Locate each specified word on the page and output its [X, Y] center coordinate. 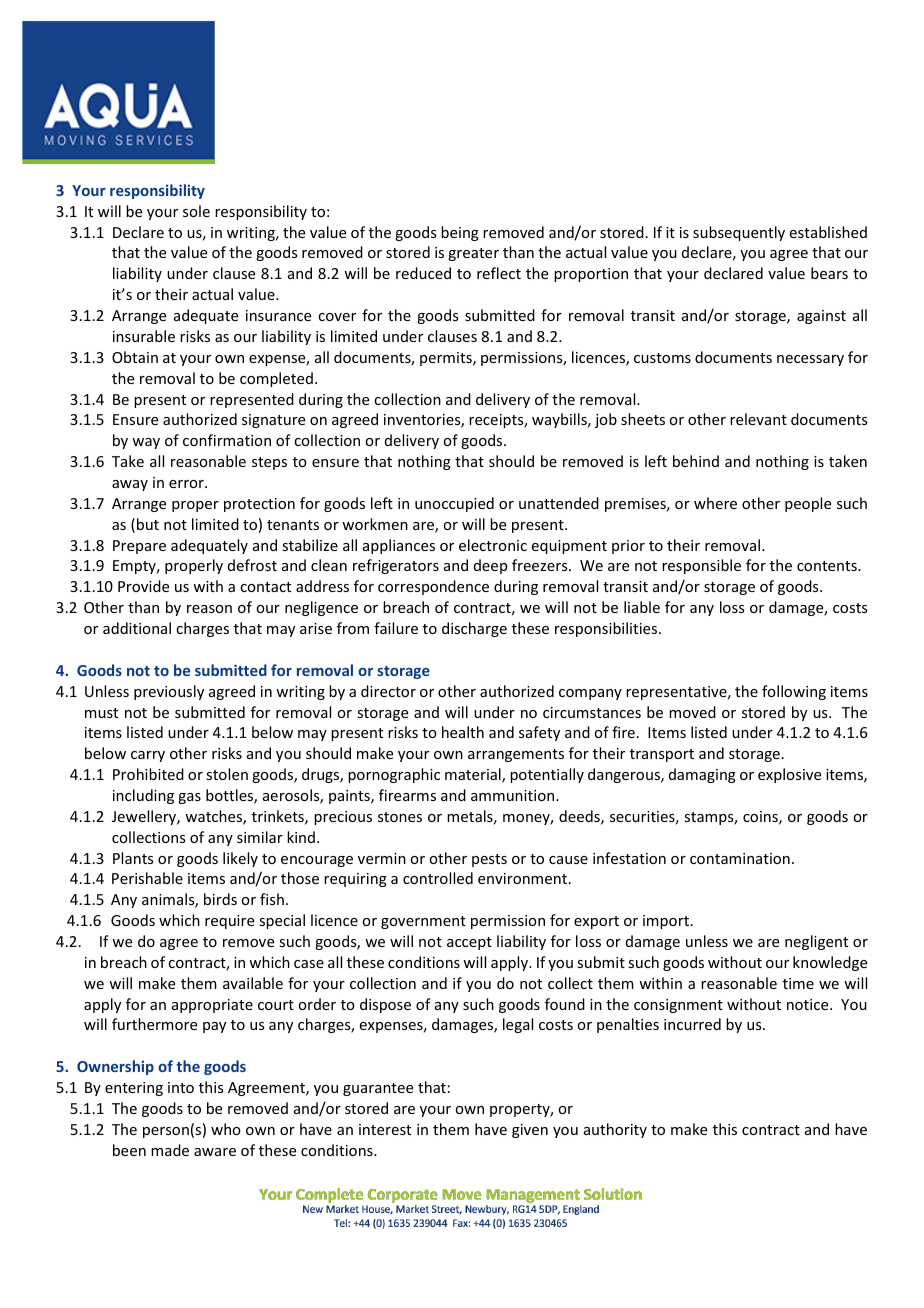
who [226, 1129]
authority [615, 1130]
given [530, 1131]
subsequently [739, 233]
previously [169, 692]
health [463, 732]
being [460, 233]
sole [196, 211]
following [794, 692]
